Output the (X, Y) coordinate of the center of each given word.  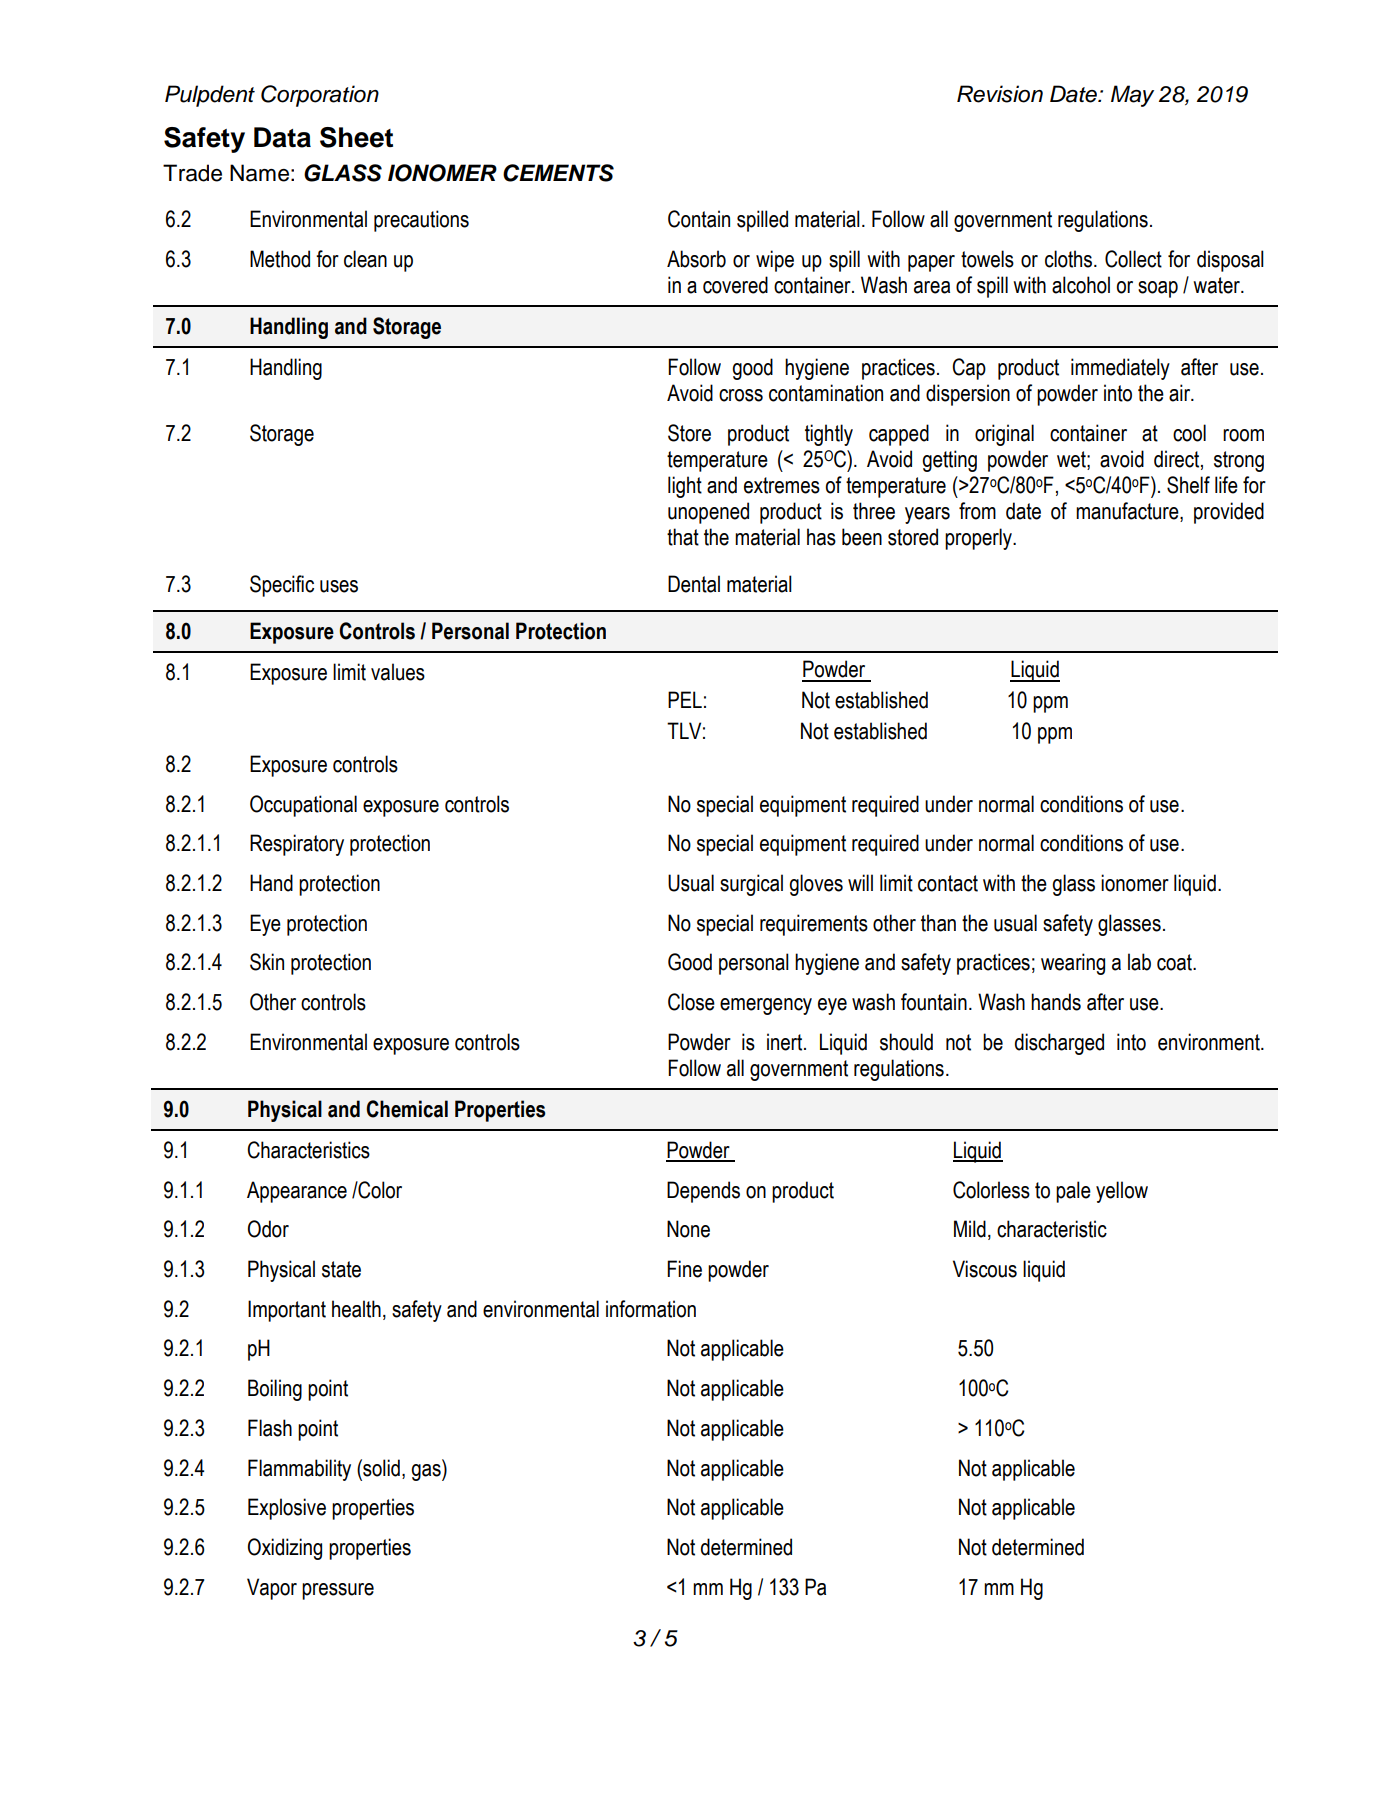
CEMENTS (558, 173)
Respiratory (297, 845)
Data (282, 137)
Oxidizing (285, 1549)
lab (1139, 962)
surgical (751, 885)
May (1132, 96)
